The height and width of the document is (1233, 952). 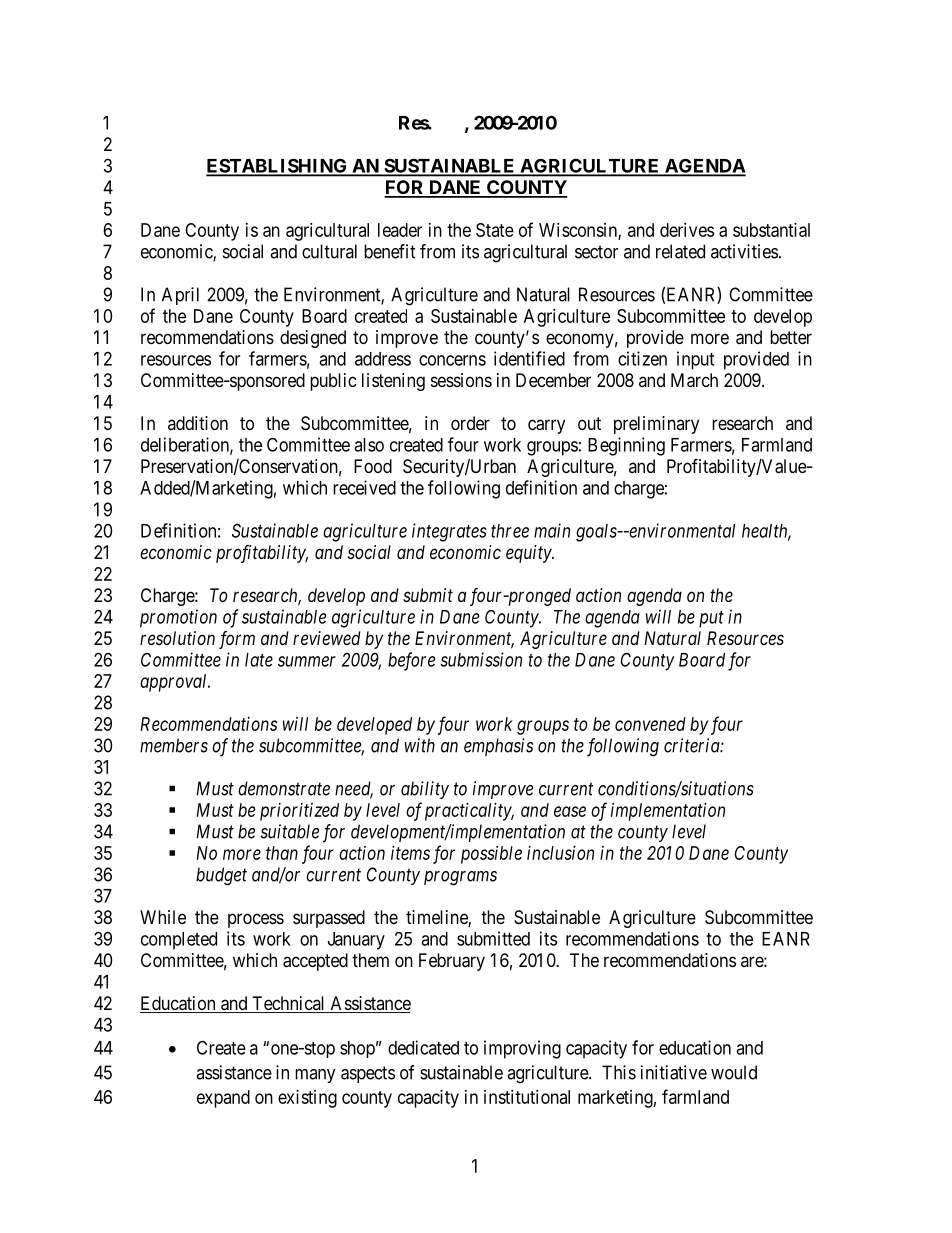 What do you see at coordinates (744, 251) in the document?
I see `activities` at bounding box center [744, 251].
